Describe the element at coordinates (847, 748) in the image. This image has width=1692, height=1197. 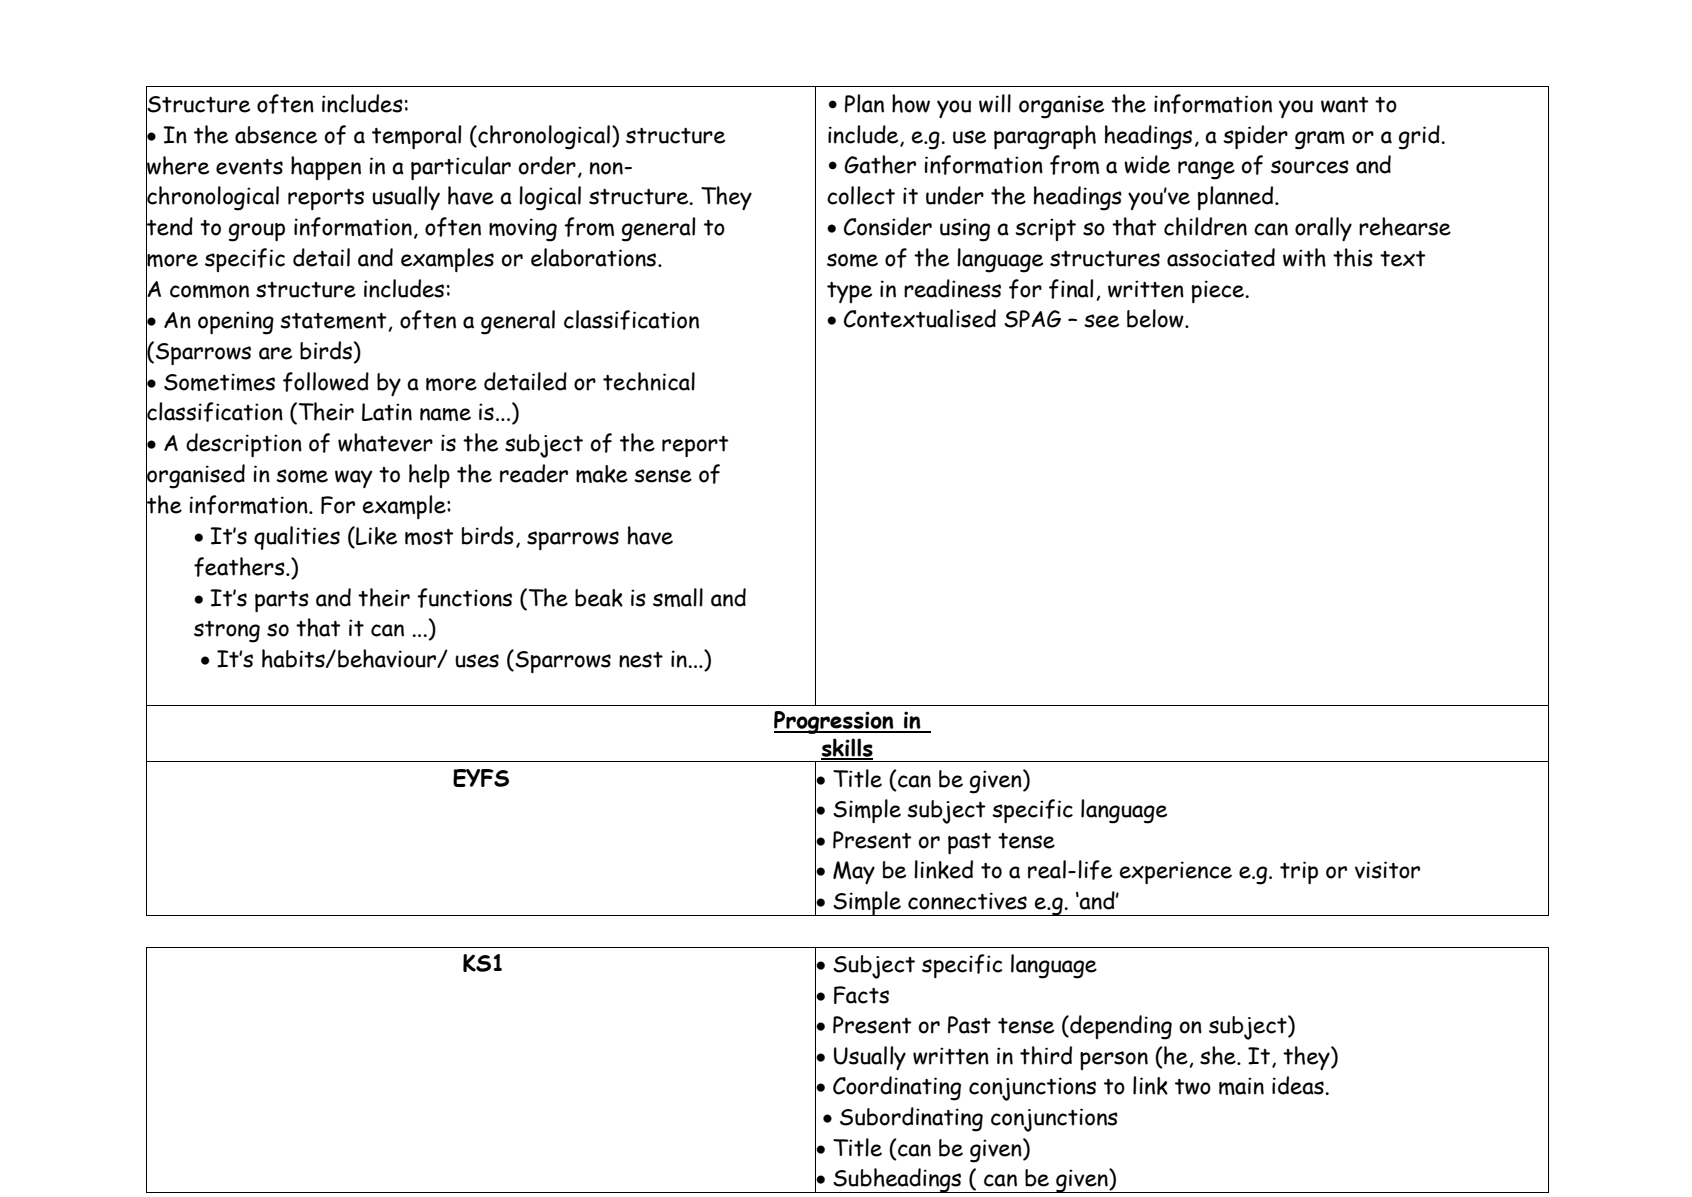
I see `skills` at that location.
